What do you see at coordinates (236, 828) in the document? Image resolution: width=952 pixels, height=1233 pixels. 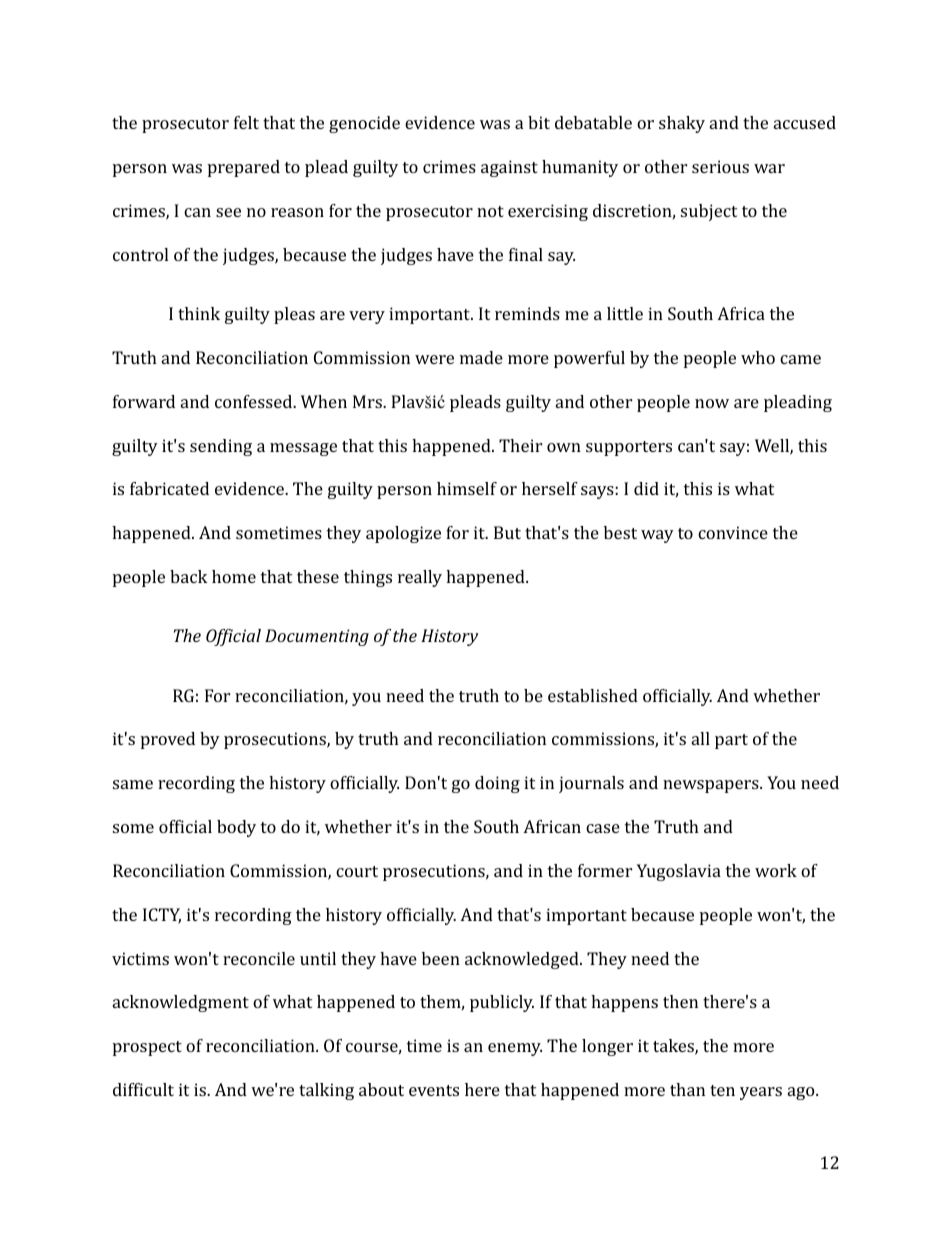 I see `body` at bounding box center [236, 828].
